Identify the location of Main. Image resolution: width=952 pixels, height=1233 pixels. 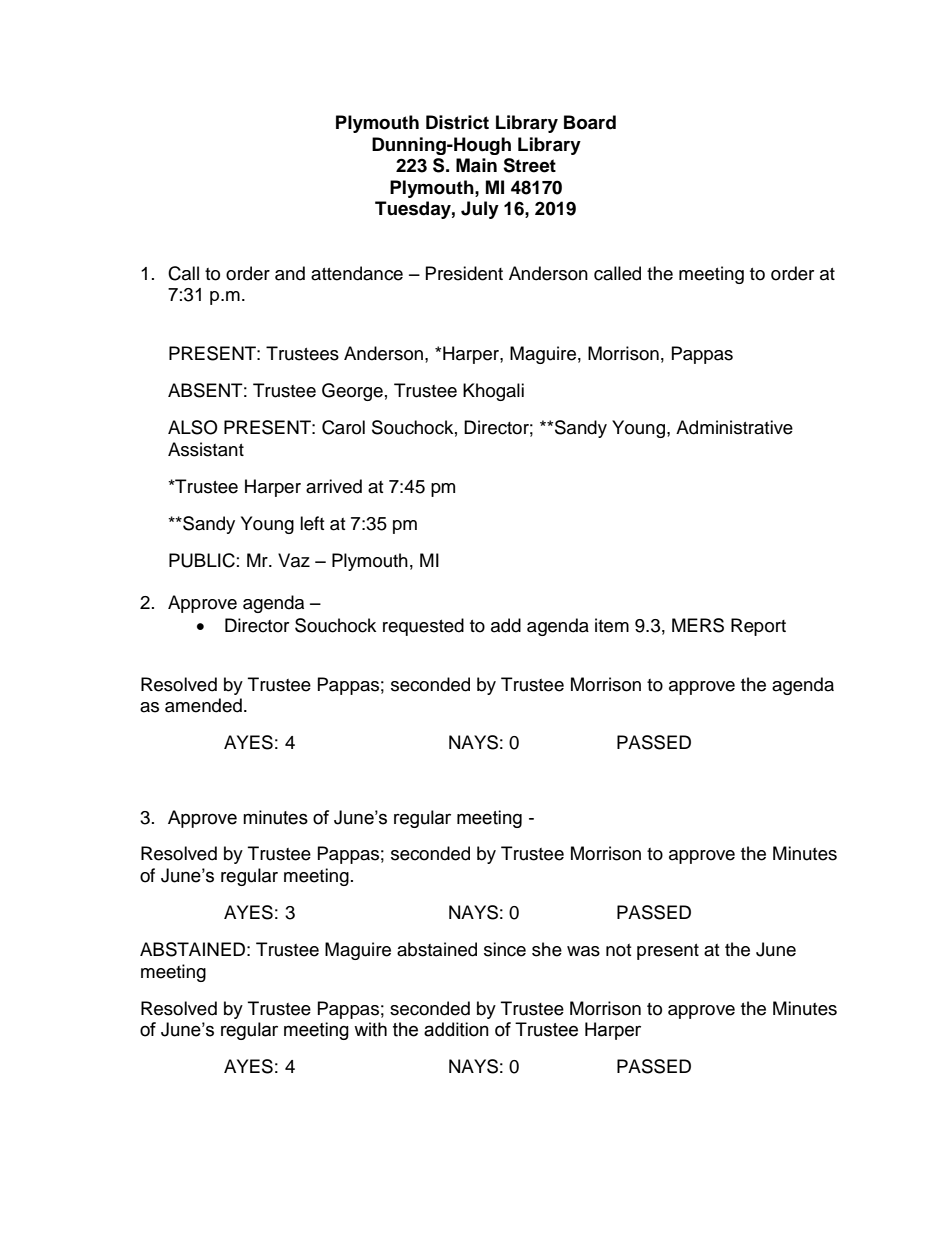
(476, 165).
